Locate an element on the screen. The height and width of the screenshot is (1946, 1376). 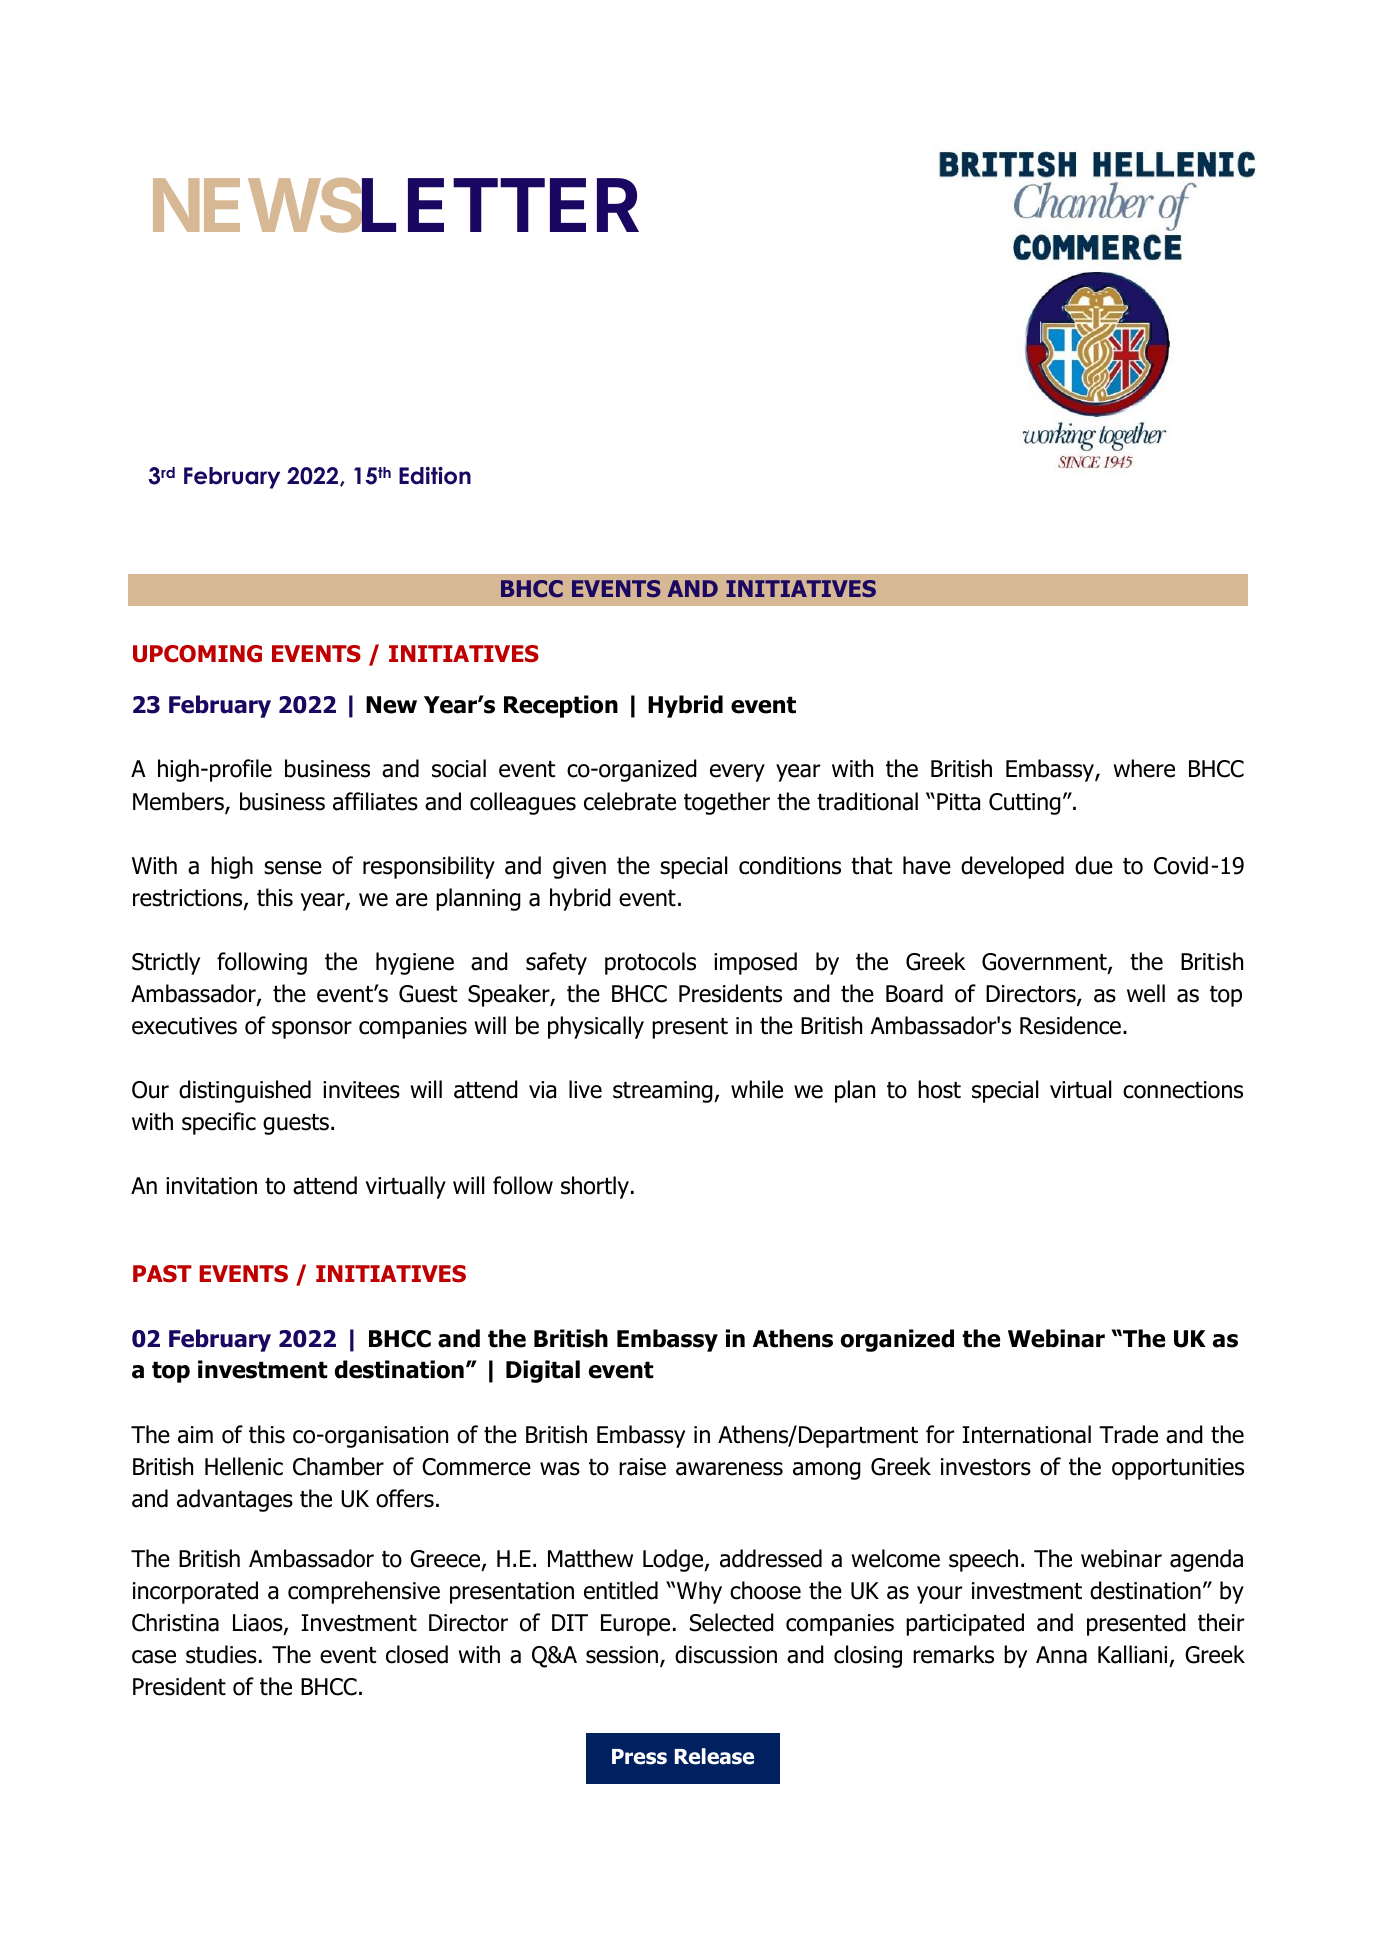
where is located at coordinates (1144, 768).
